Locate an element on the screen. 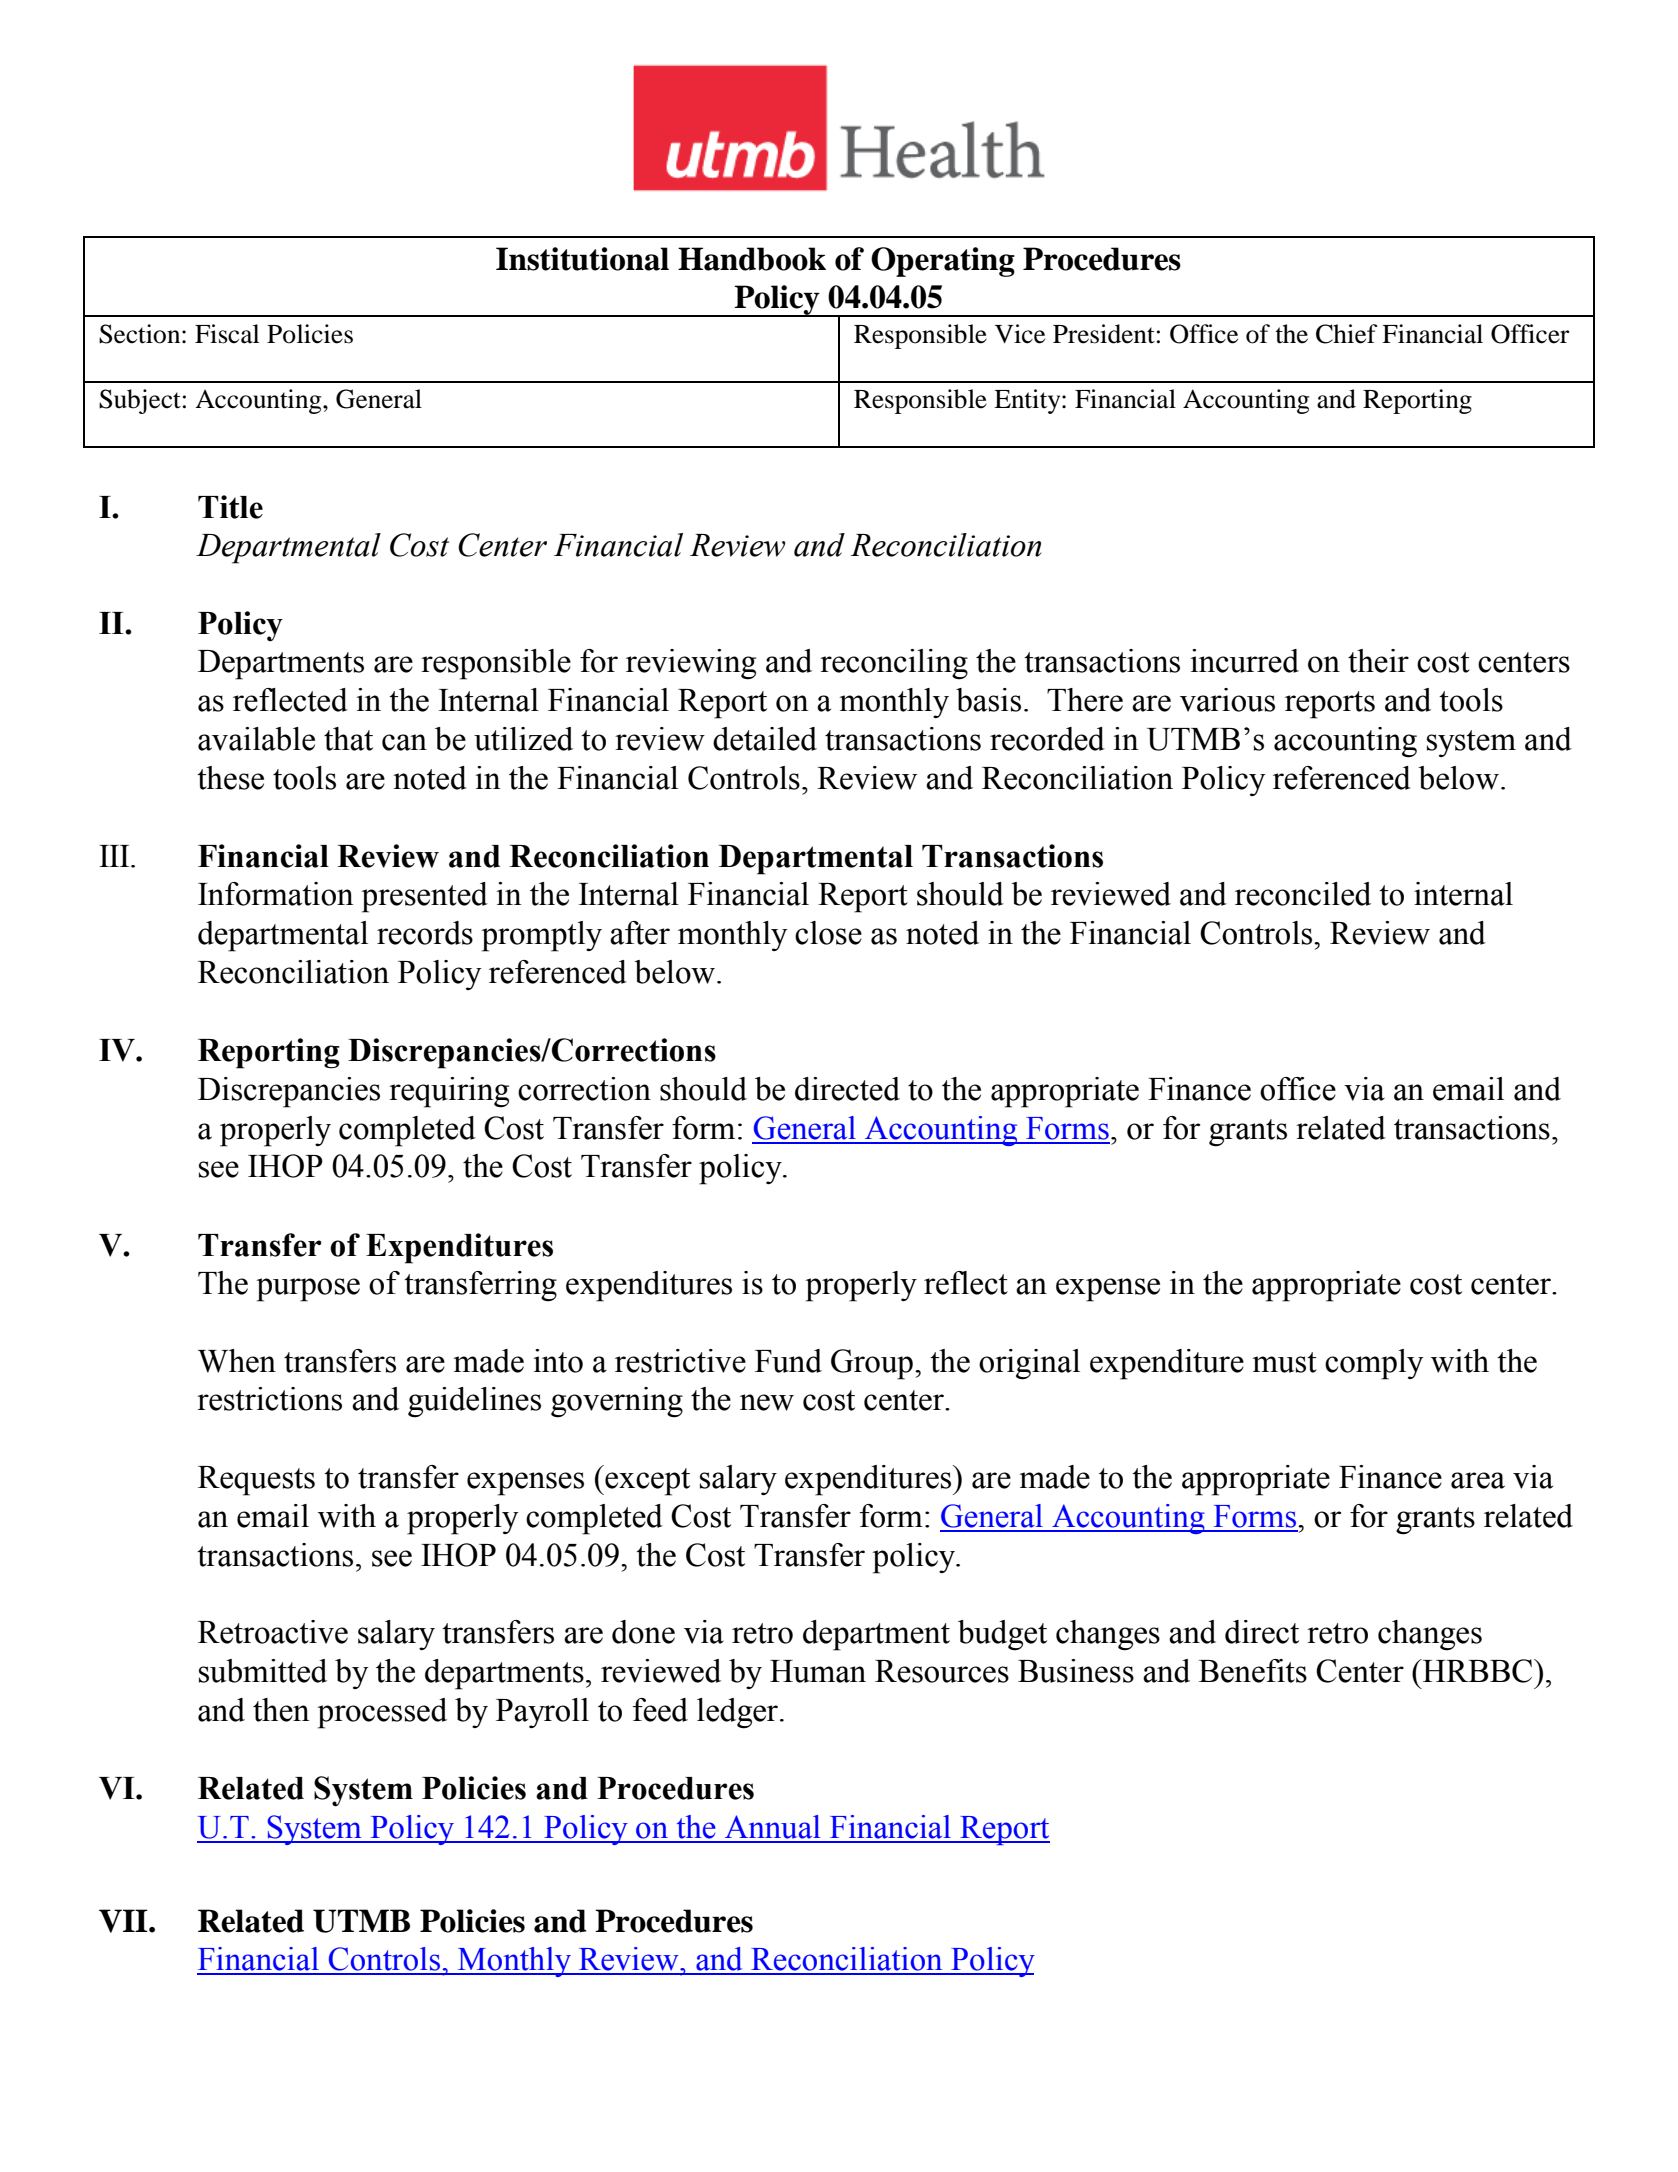  Fiscal is located at coordinates (227, 334).
